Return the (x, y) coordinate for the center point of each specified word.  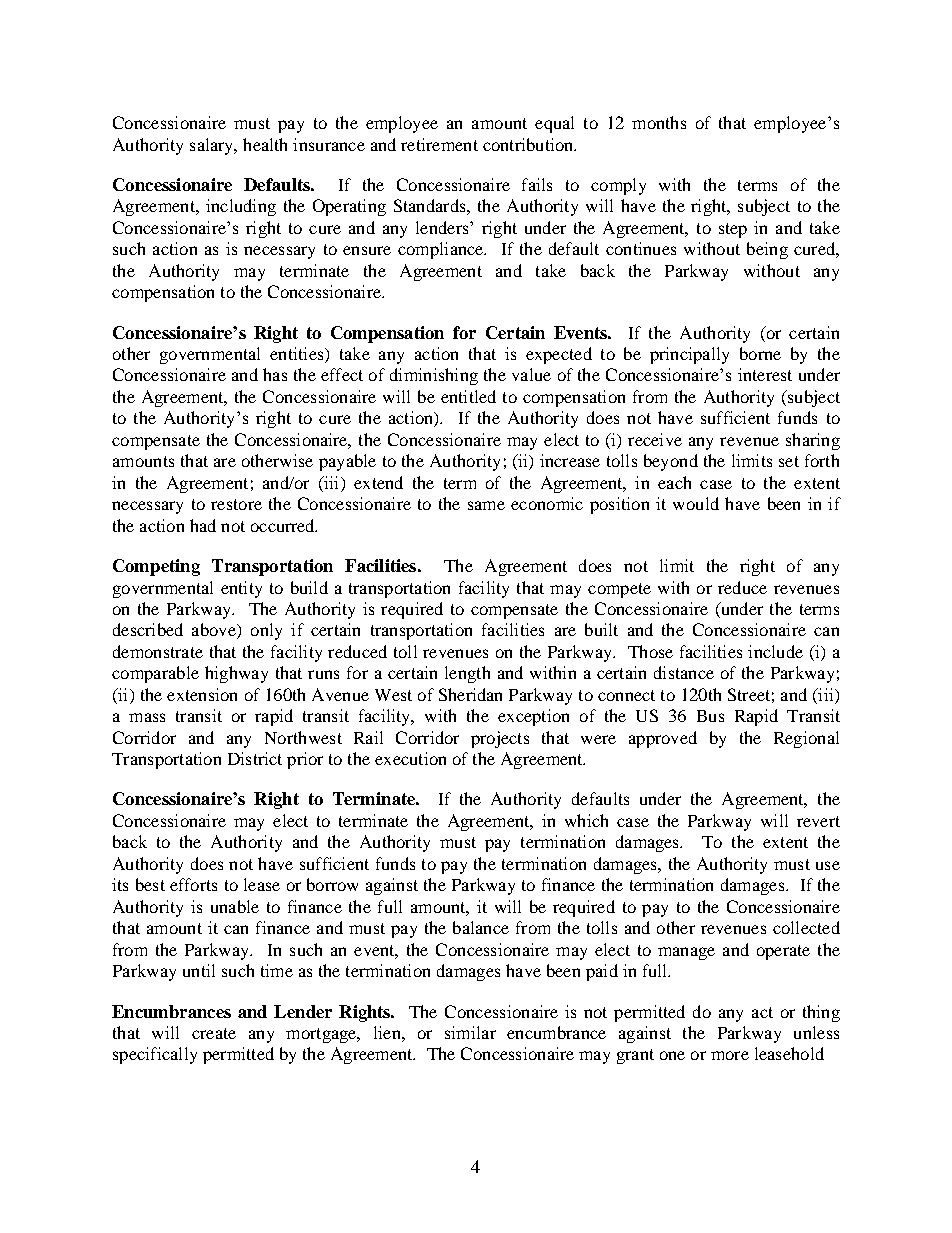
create (214, 1033)
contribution (529, 144)
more (730, 1055)
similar (470, 1032)
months (659, 122)
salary (213, 146)
